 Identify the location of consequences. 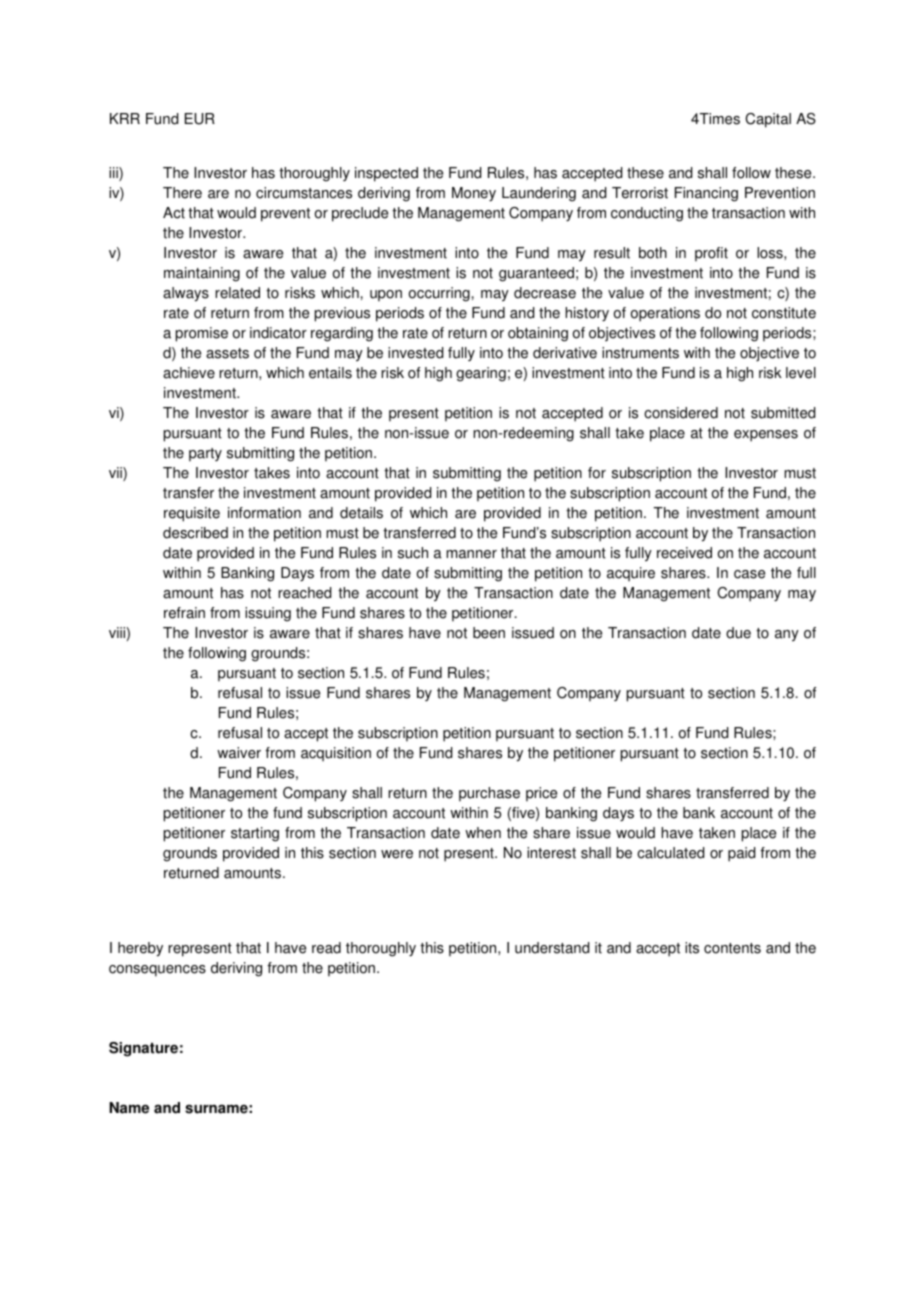
(157, 971).
